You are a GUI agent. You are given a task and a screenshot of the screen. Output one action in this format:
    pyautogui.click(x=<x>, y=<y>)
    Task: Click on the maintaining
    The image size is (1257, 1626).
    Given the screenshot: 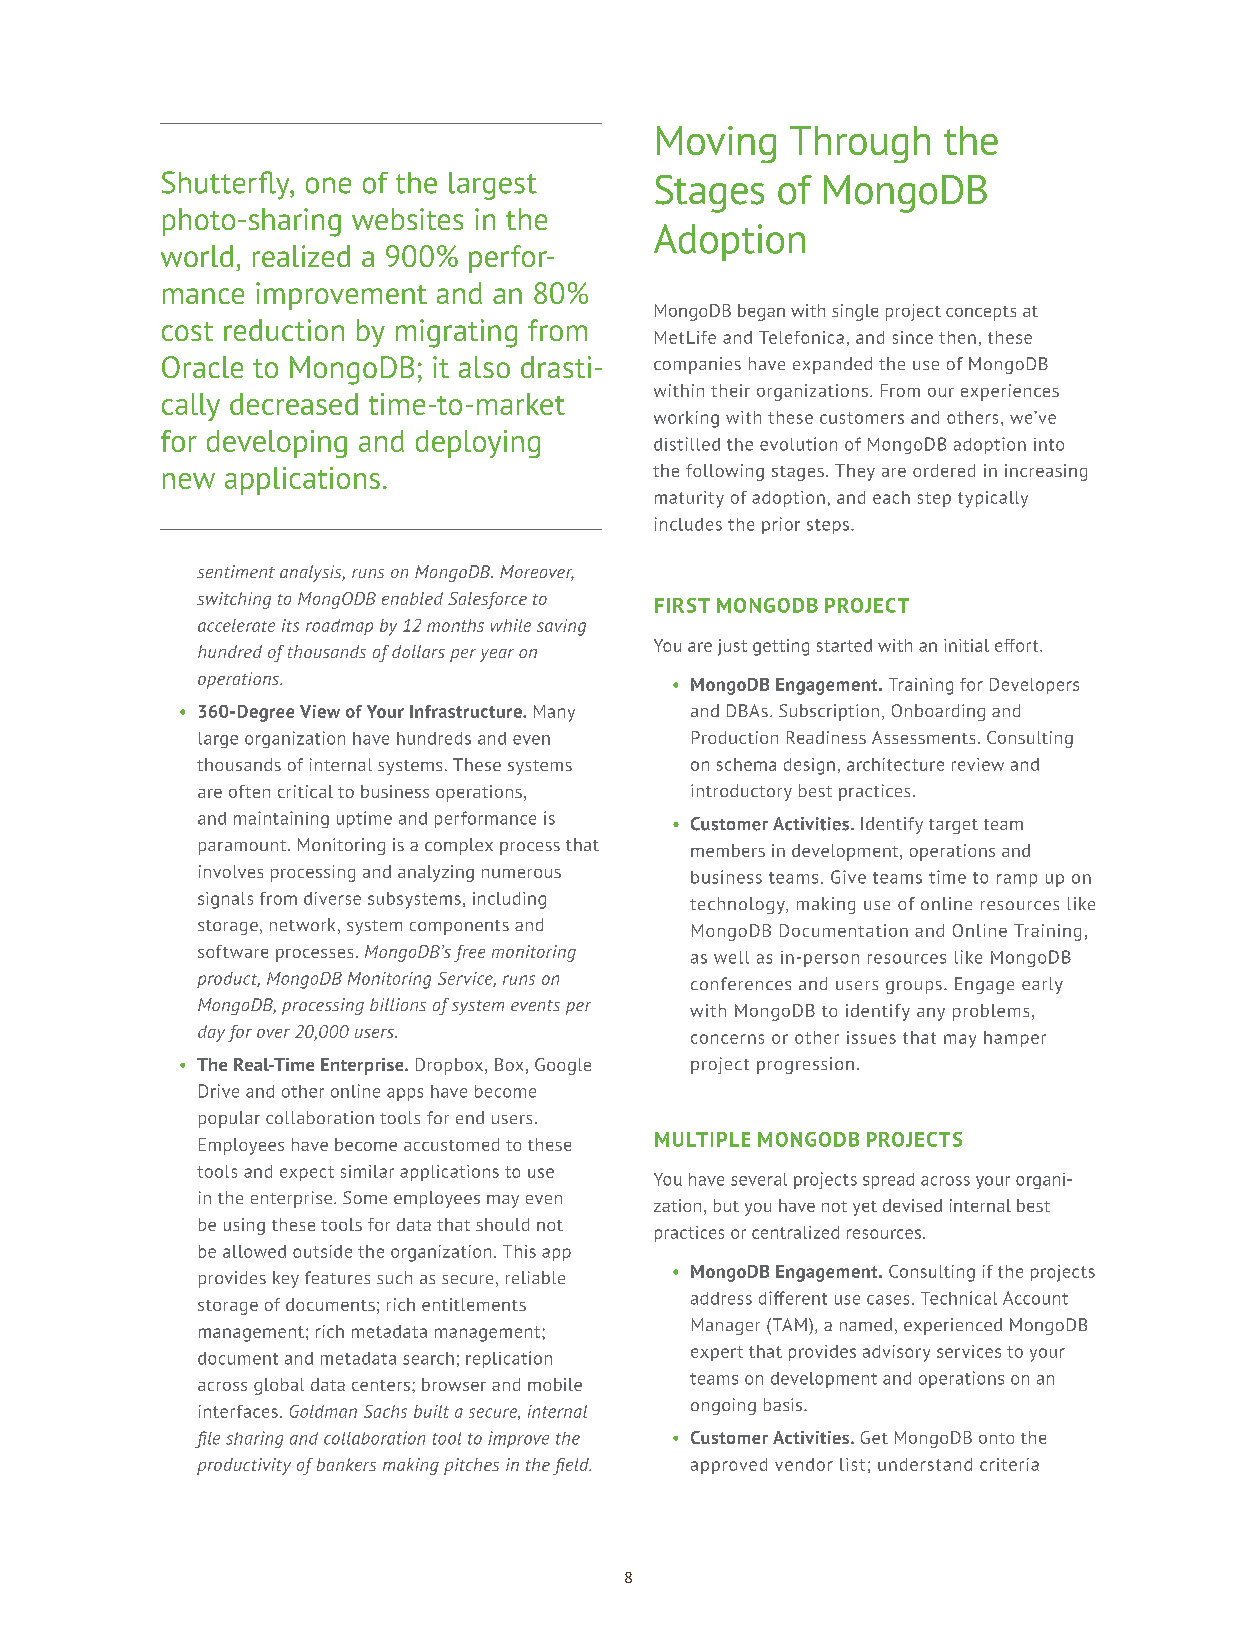 What is the action you would take?
    pyautogui.click(x=281, y=819)
